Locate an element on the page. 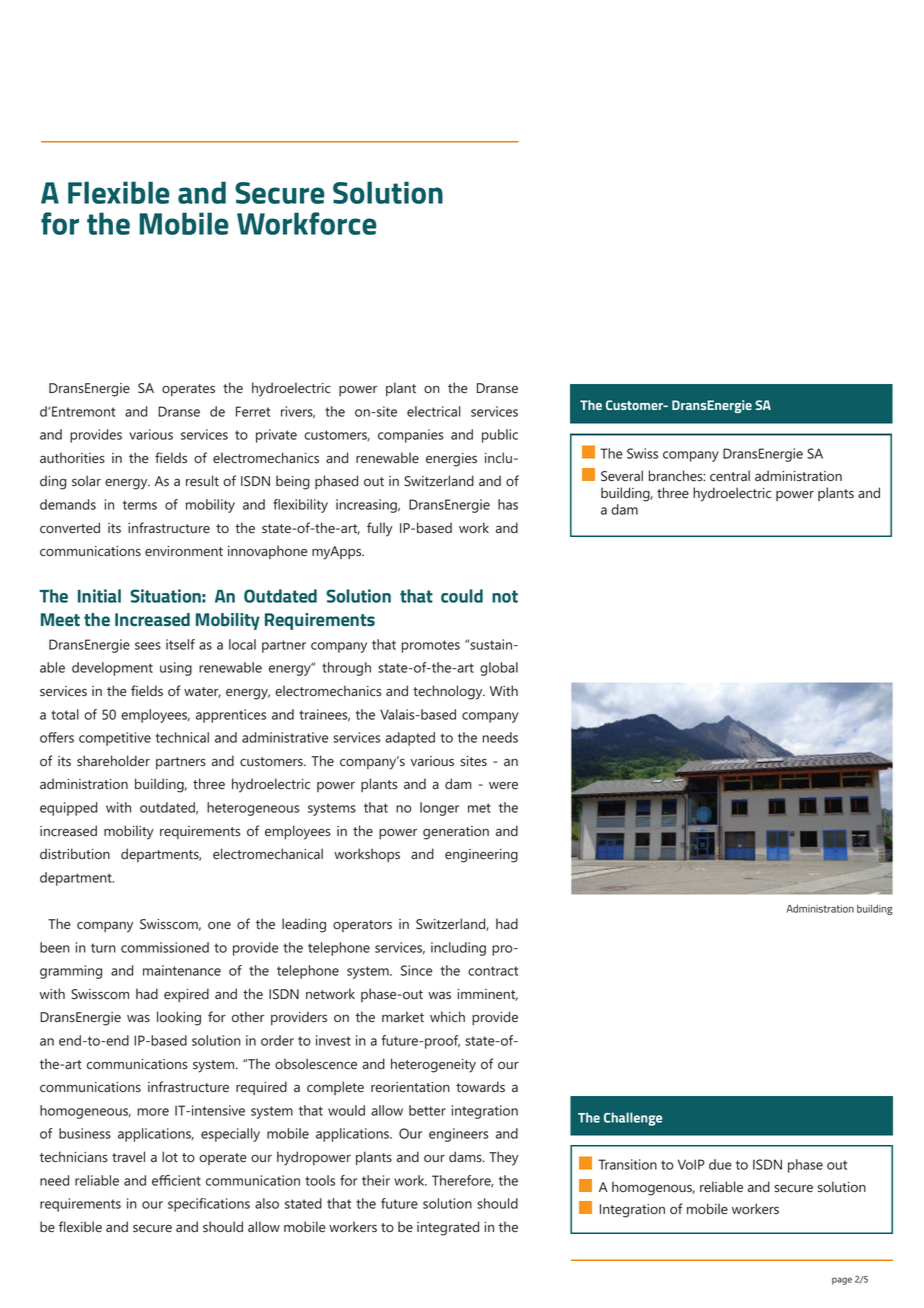  page is located at coordinates (842, 1281).
